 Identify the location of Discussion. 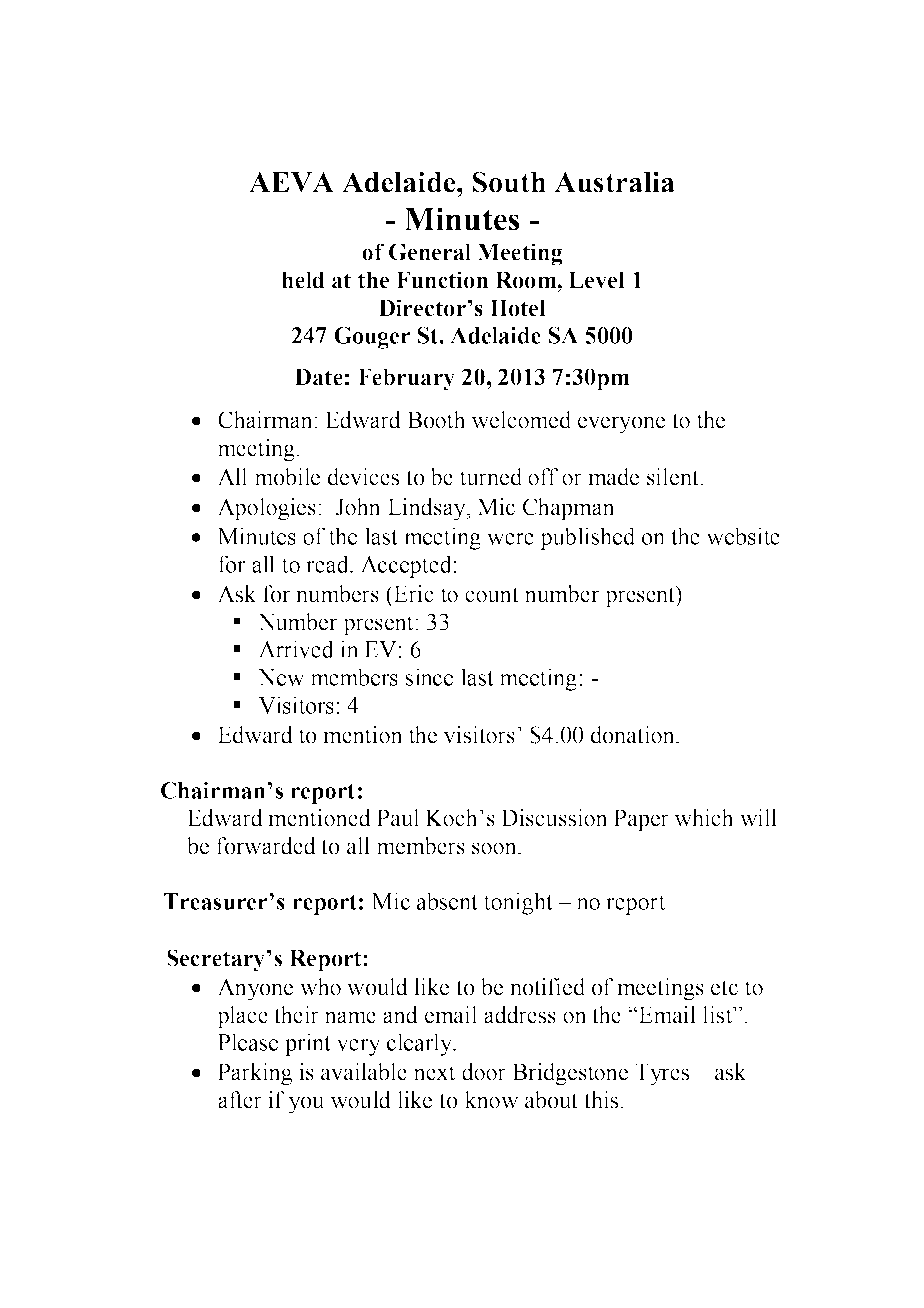
(554, 818).
